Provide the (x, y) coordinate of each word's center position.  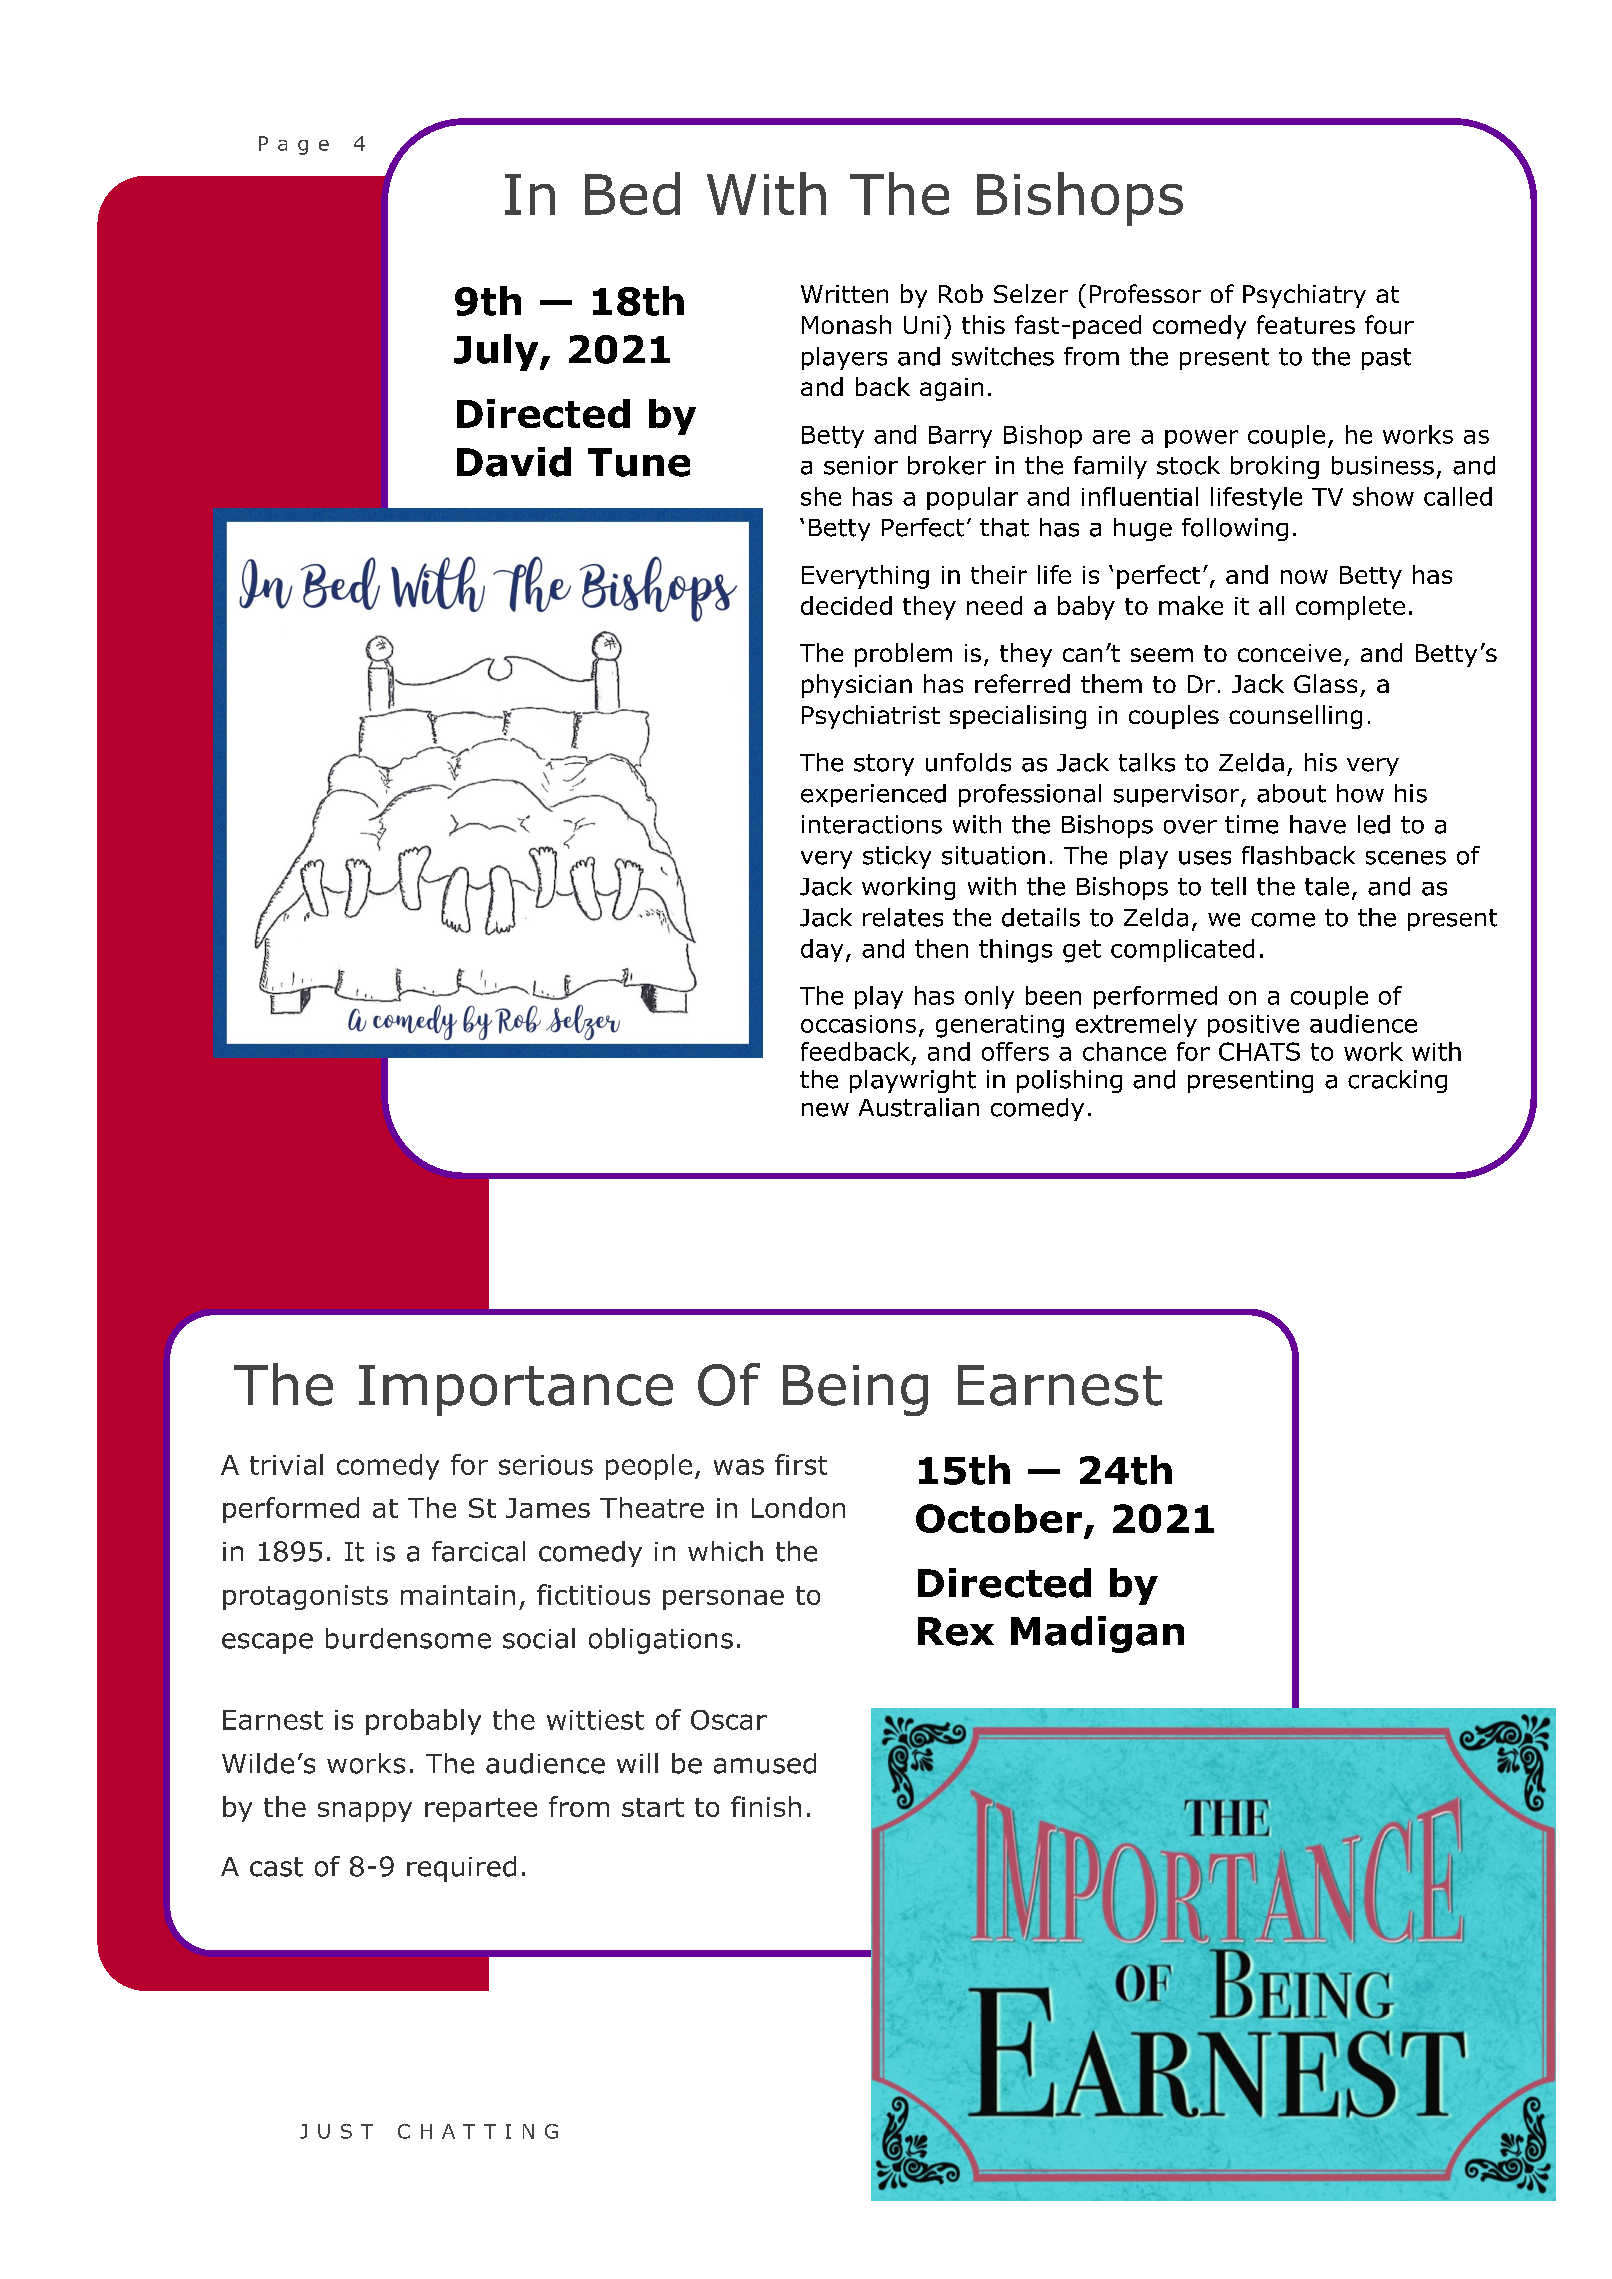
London (798, 1507)
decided (846, 605)
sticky (897, 857)
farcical (478, 1551)
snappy (365, 1812)
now (1304, 577)
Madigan (1097, 1634)
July (497, 352)
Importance (516, 1390)
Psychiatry (1304, 296)
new (825, 1110)
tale (1327, 886)
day (822, 950)
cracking (1397, 1081)
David (514, 462)
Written (844, 294)
